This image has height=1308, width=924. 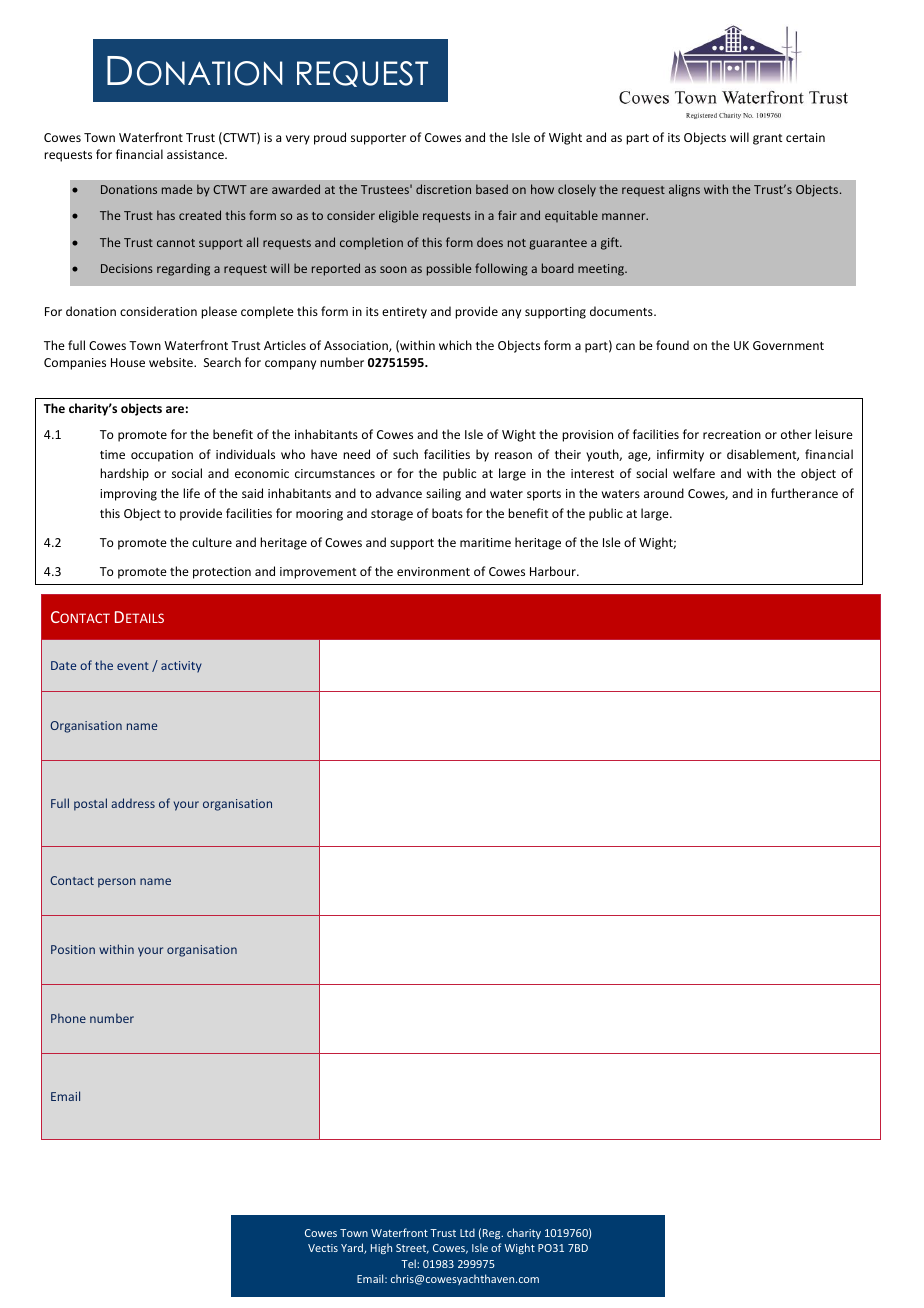 I want to click on Harbour, so click(x=554, y=571).
